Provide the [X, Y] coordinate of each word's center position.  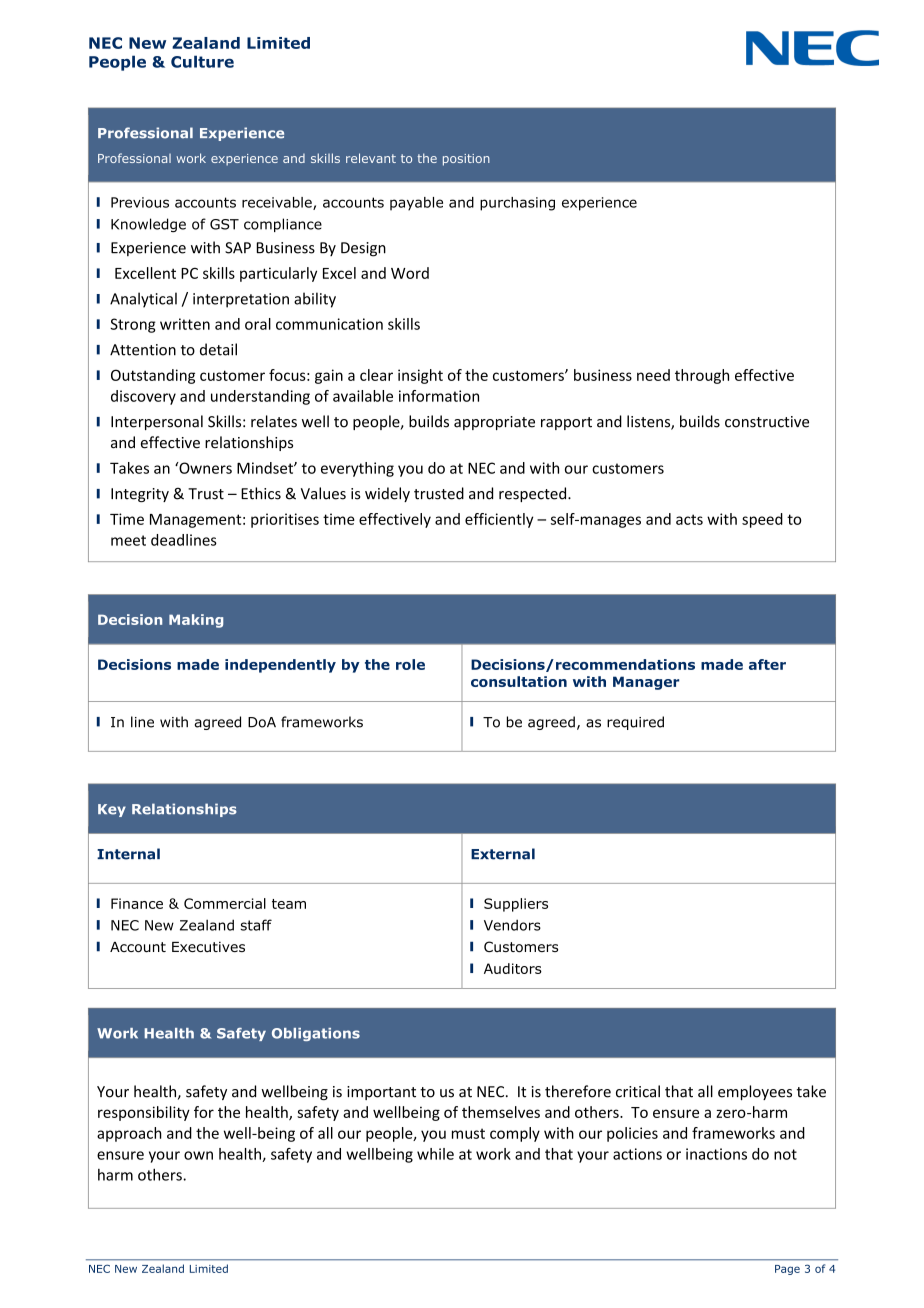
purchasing [517, 204]
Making [196, 621]
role [410, 664]
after [767, 664]
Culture [202, 61]
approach [129, 1134]
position [466, 160]
